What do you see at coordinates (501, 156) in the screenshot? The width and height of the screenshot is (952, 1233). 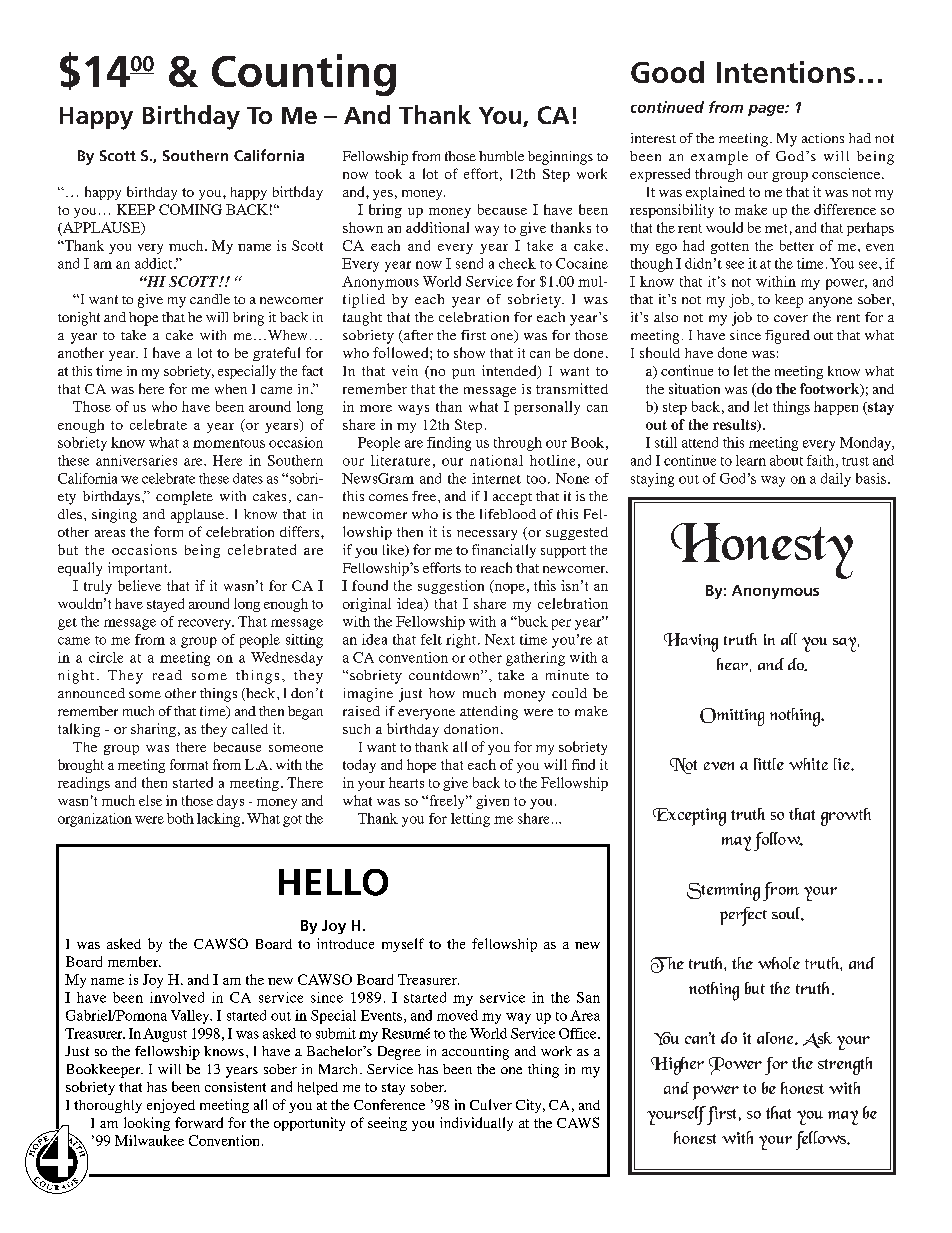 I see `humble` at bounding box center [501, 156].
